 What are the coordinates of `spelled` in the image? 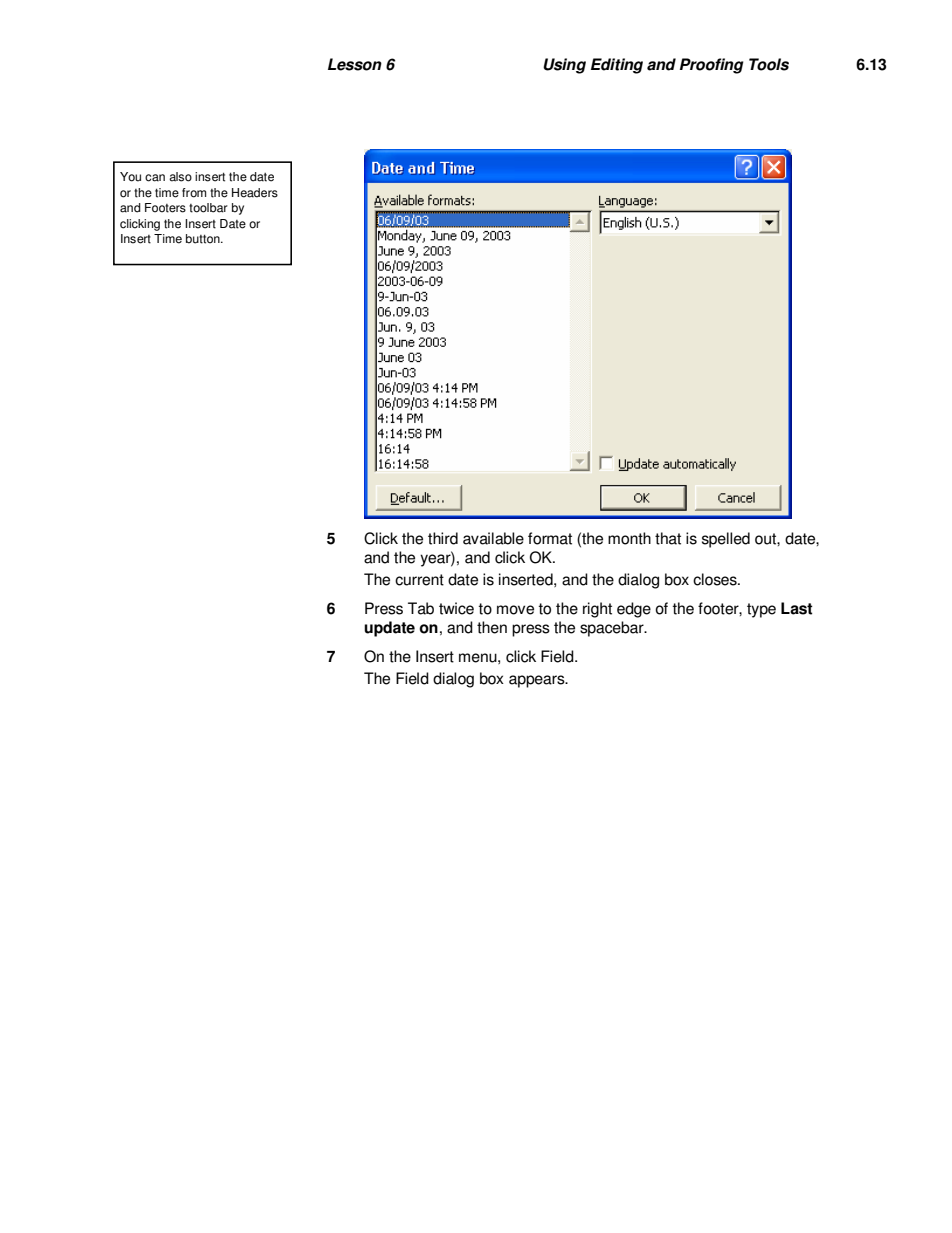 It's located at (726, 540).
